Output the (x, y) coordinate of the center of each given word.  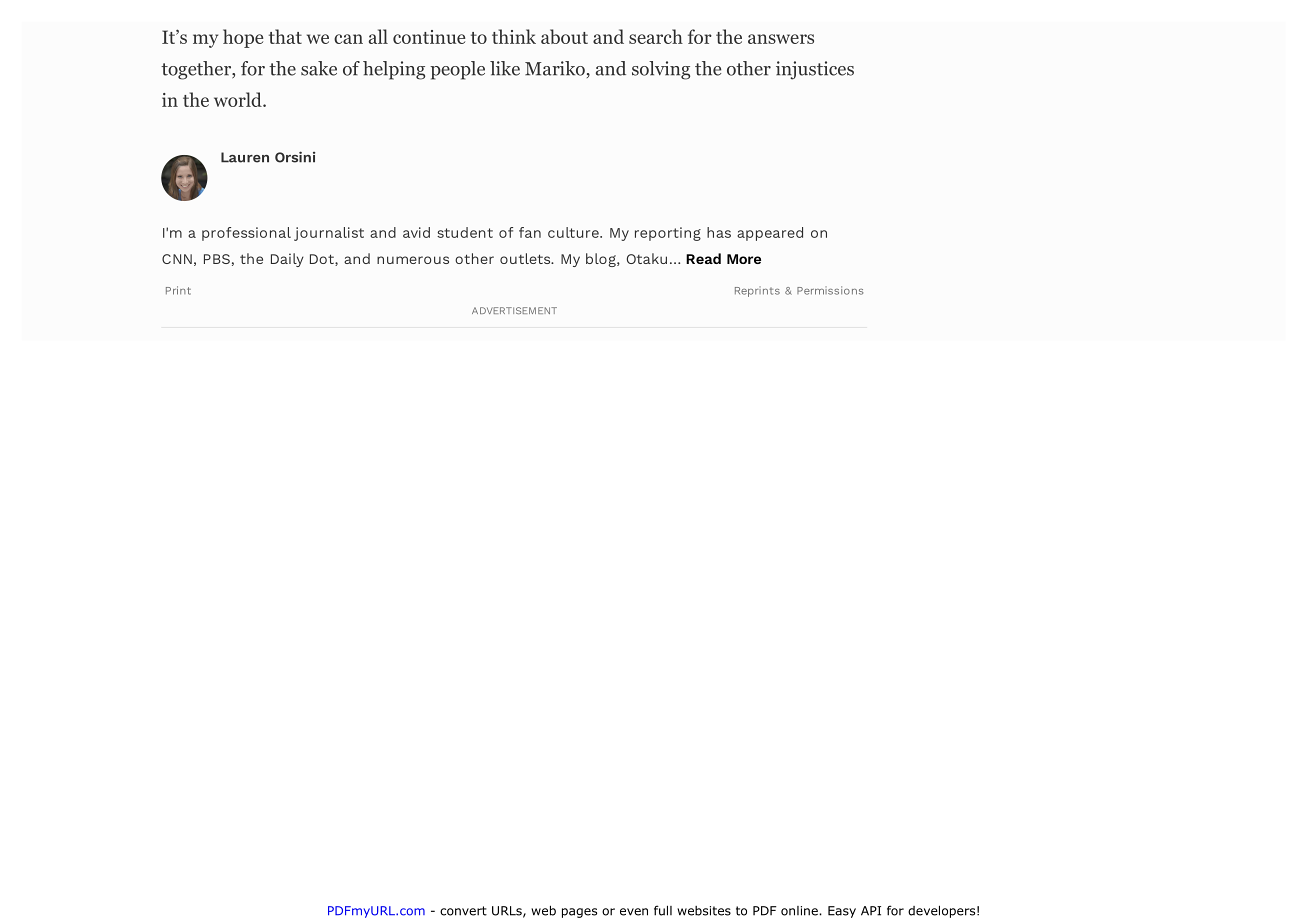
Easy (842, 912)
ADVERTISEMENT (514, 310)
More (744, 259)
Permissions (830, 290)
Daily (287, 260)
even (634, 912)
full (663, 910)
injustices (815, 70)
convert (463, 911)
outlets (526, 258)
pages (579, 913)
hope (243, 38)
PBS (217, 259)
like (505, 68)
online (800, 911)
